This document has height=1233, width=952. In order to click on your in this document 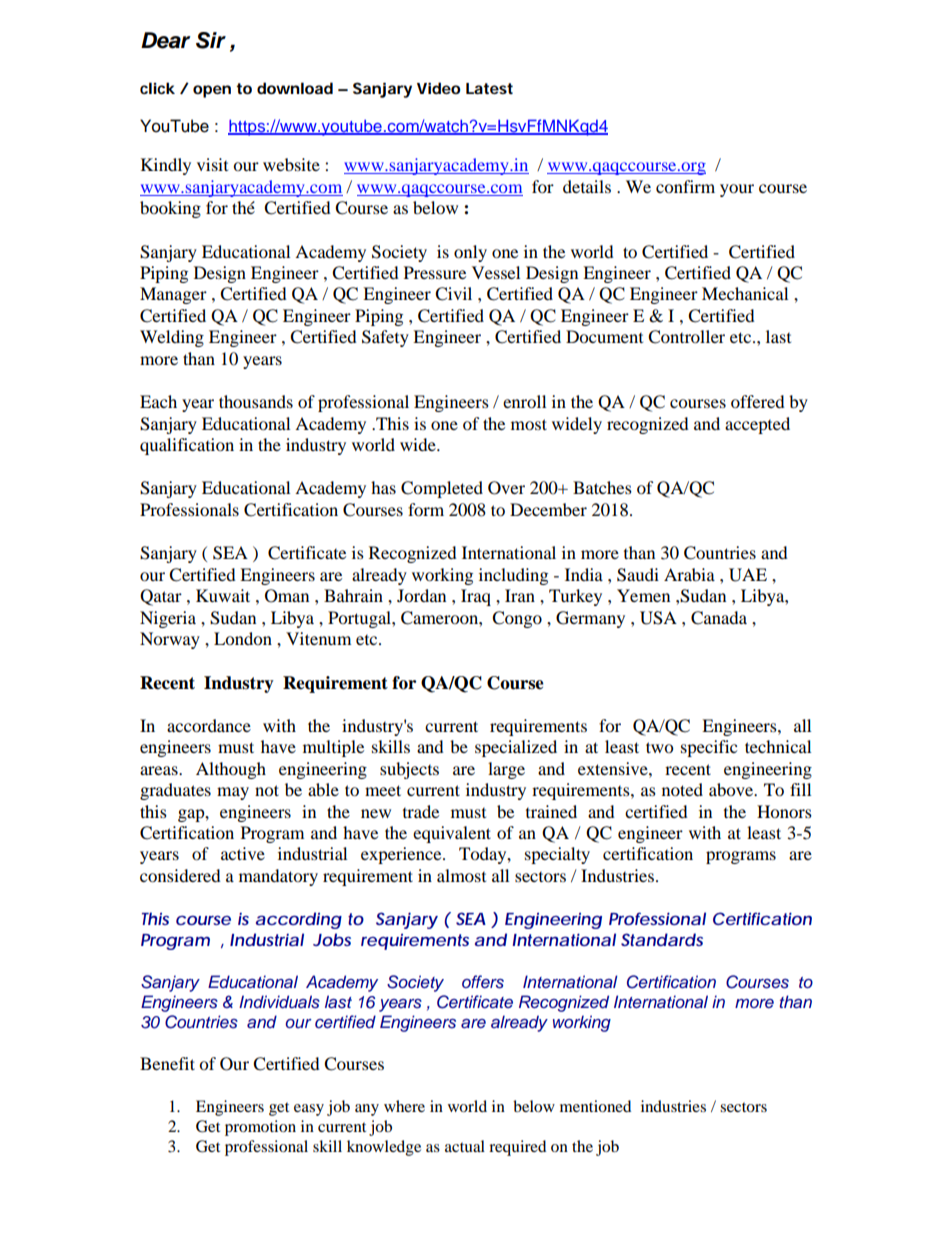, I will do `click(737, 190)`.
